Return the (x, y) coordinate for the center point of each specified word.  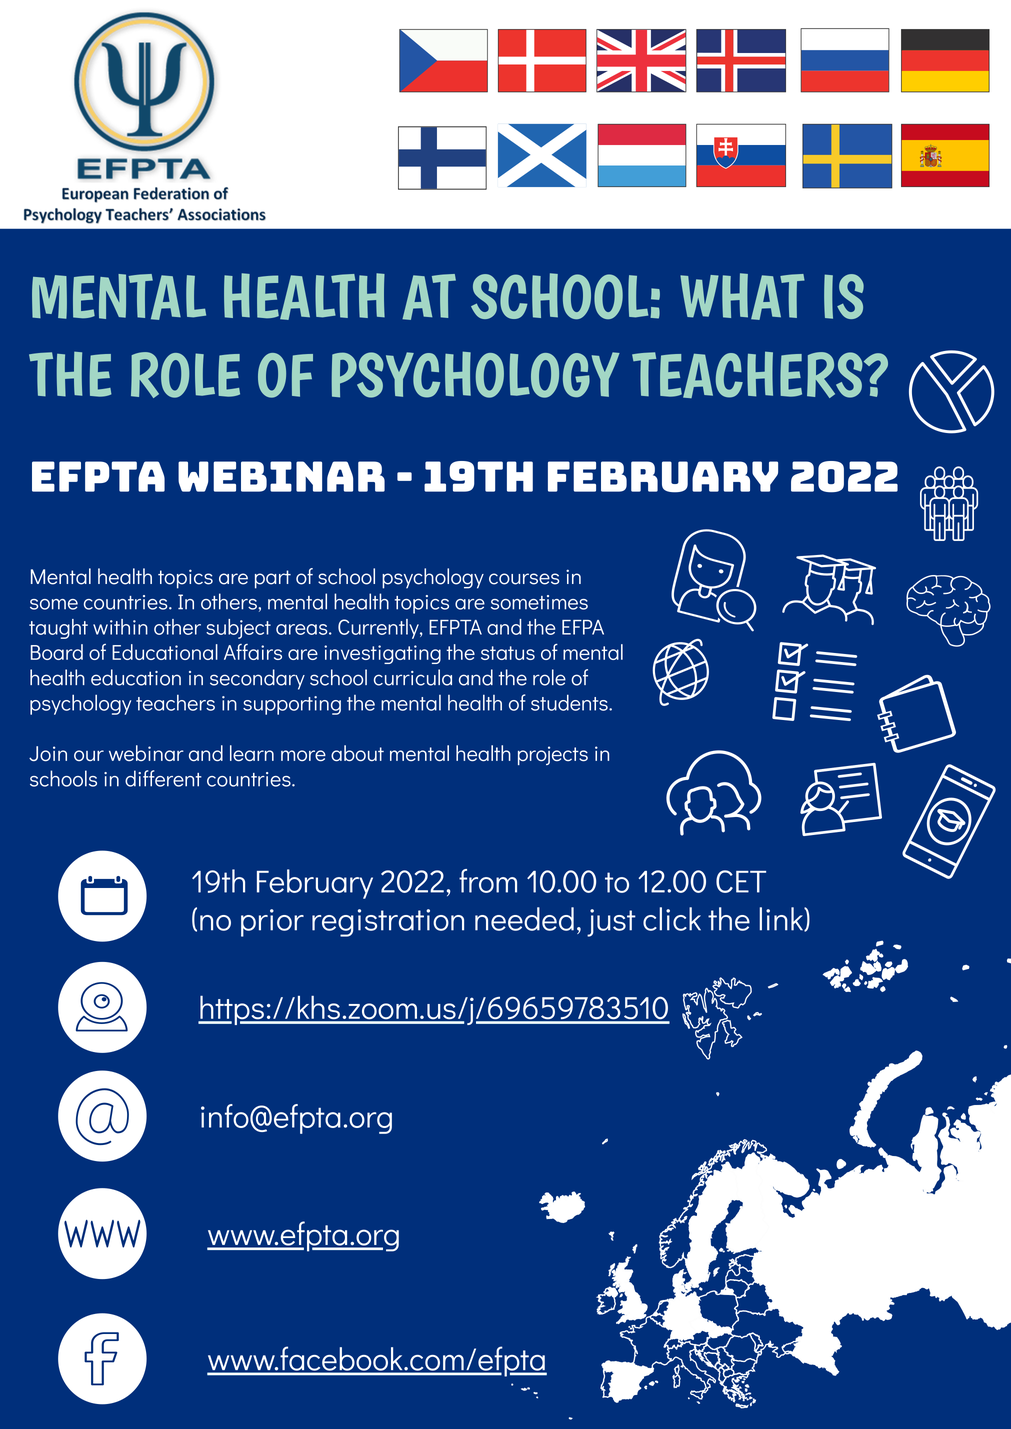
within (120, 627)
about (357, 753)
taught (58, 629)
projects (553, 755)
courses (524, 579)
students (570, 702)
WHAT (742, 296)
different (163, 778)
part (273, 579)
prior (272, 923)
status (508, 653)
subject (238, 629)
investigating (382, 654)
